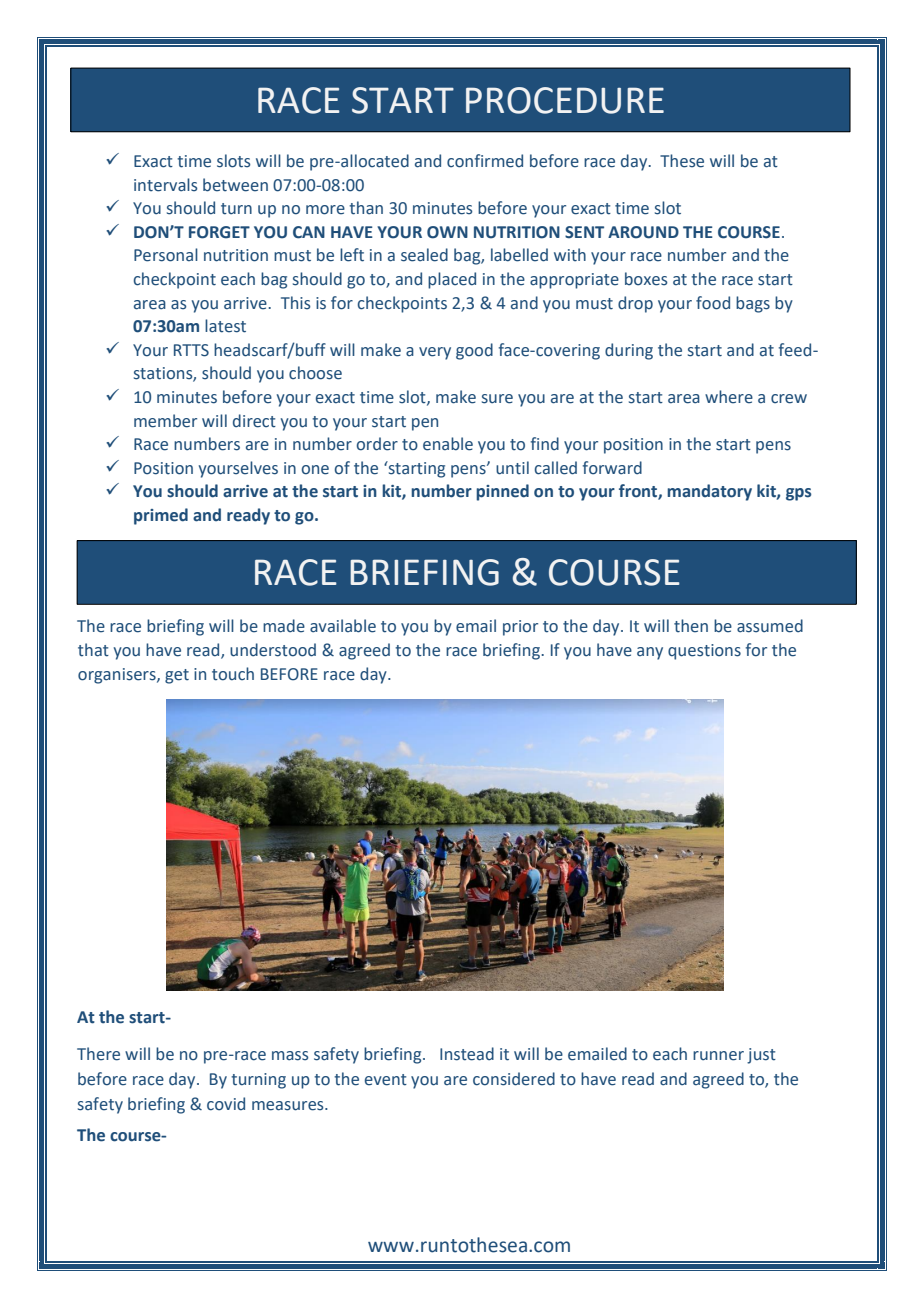 This page has width=924, height=1308. What do you see at coordinates (520, 628) in the page?
I see `prior` at bounding box center [520, 628].
